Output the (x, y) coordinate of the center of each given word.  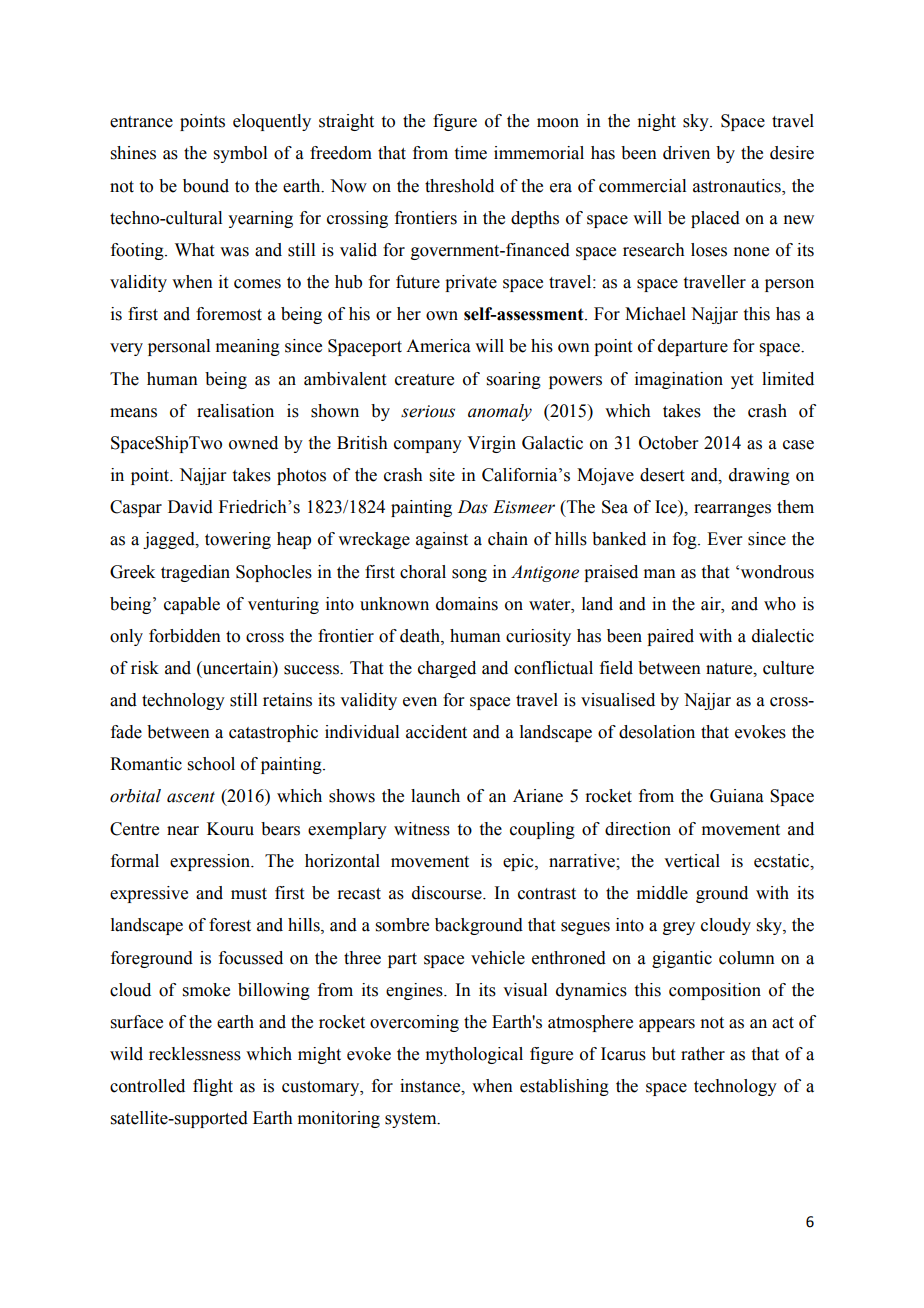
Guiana (737, 796)
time (471, 153)
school (211, 764)
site (442, 475)
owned (253, 443)
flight (213, 1087)
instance (431, 1086)
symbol (240, 154)
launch (435, 796)
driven (686, 153)
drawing (759, 476)
